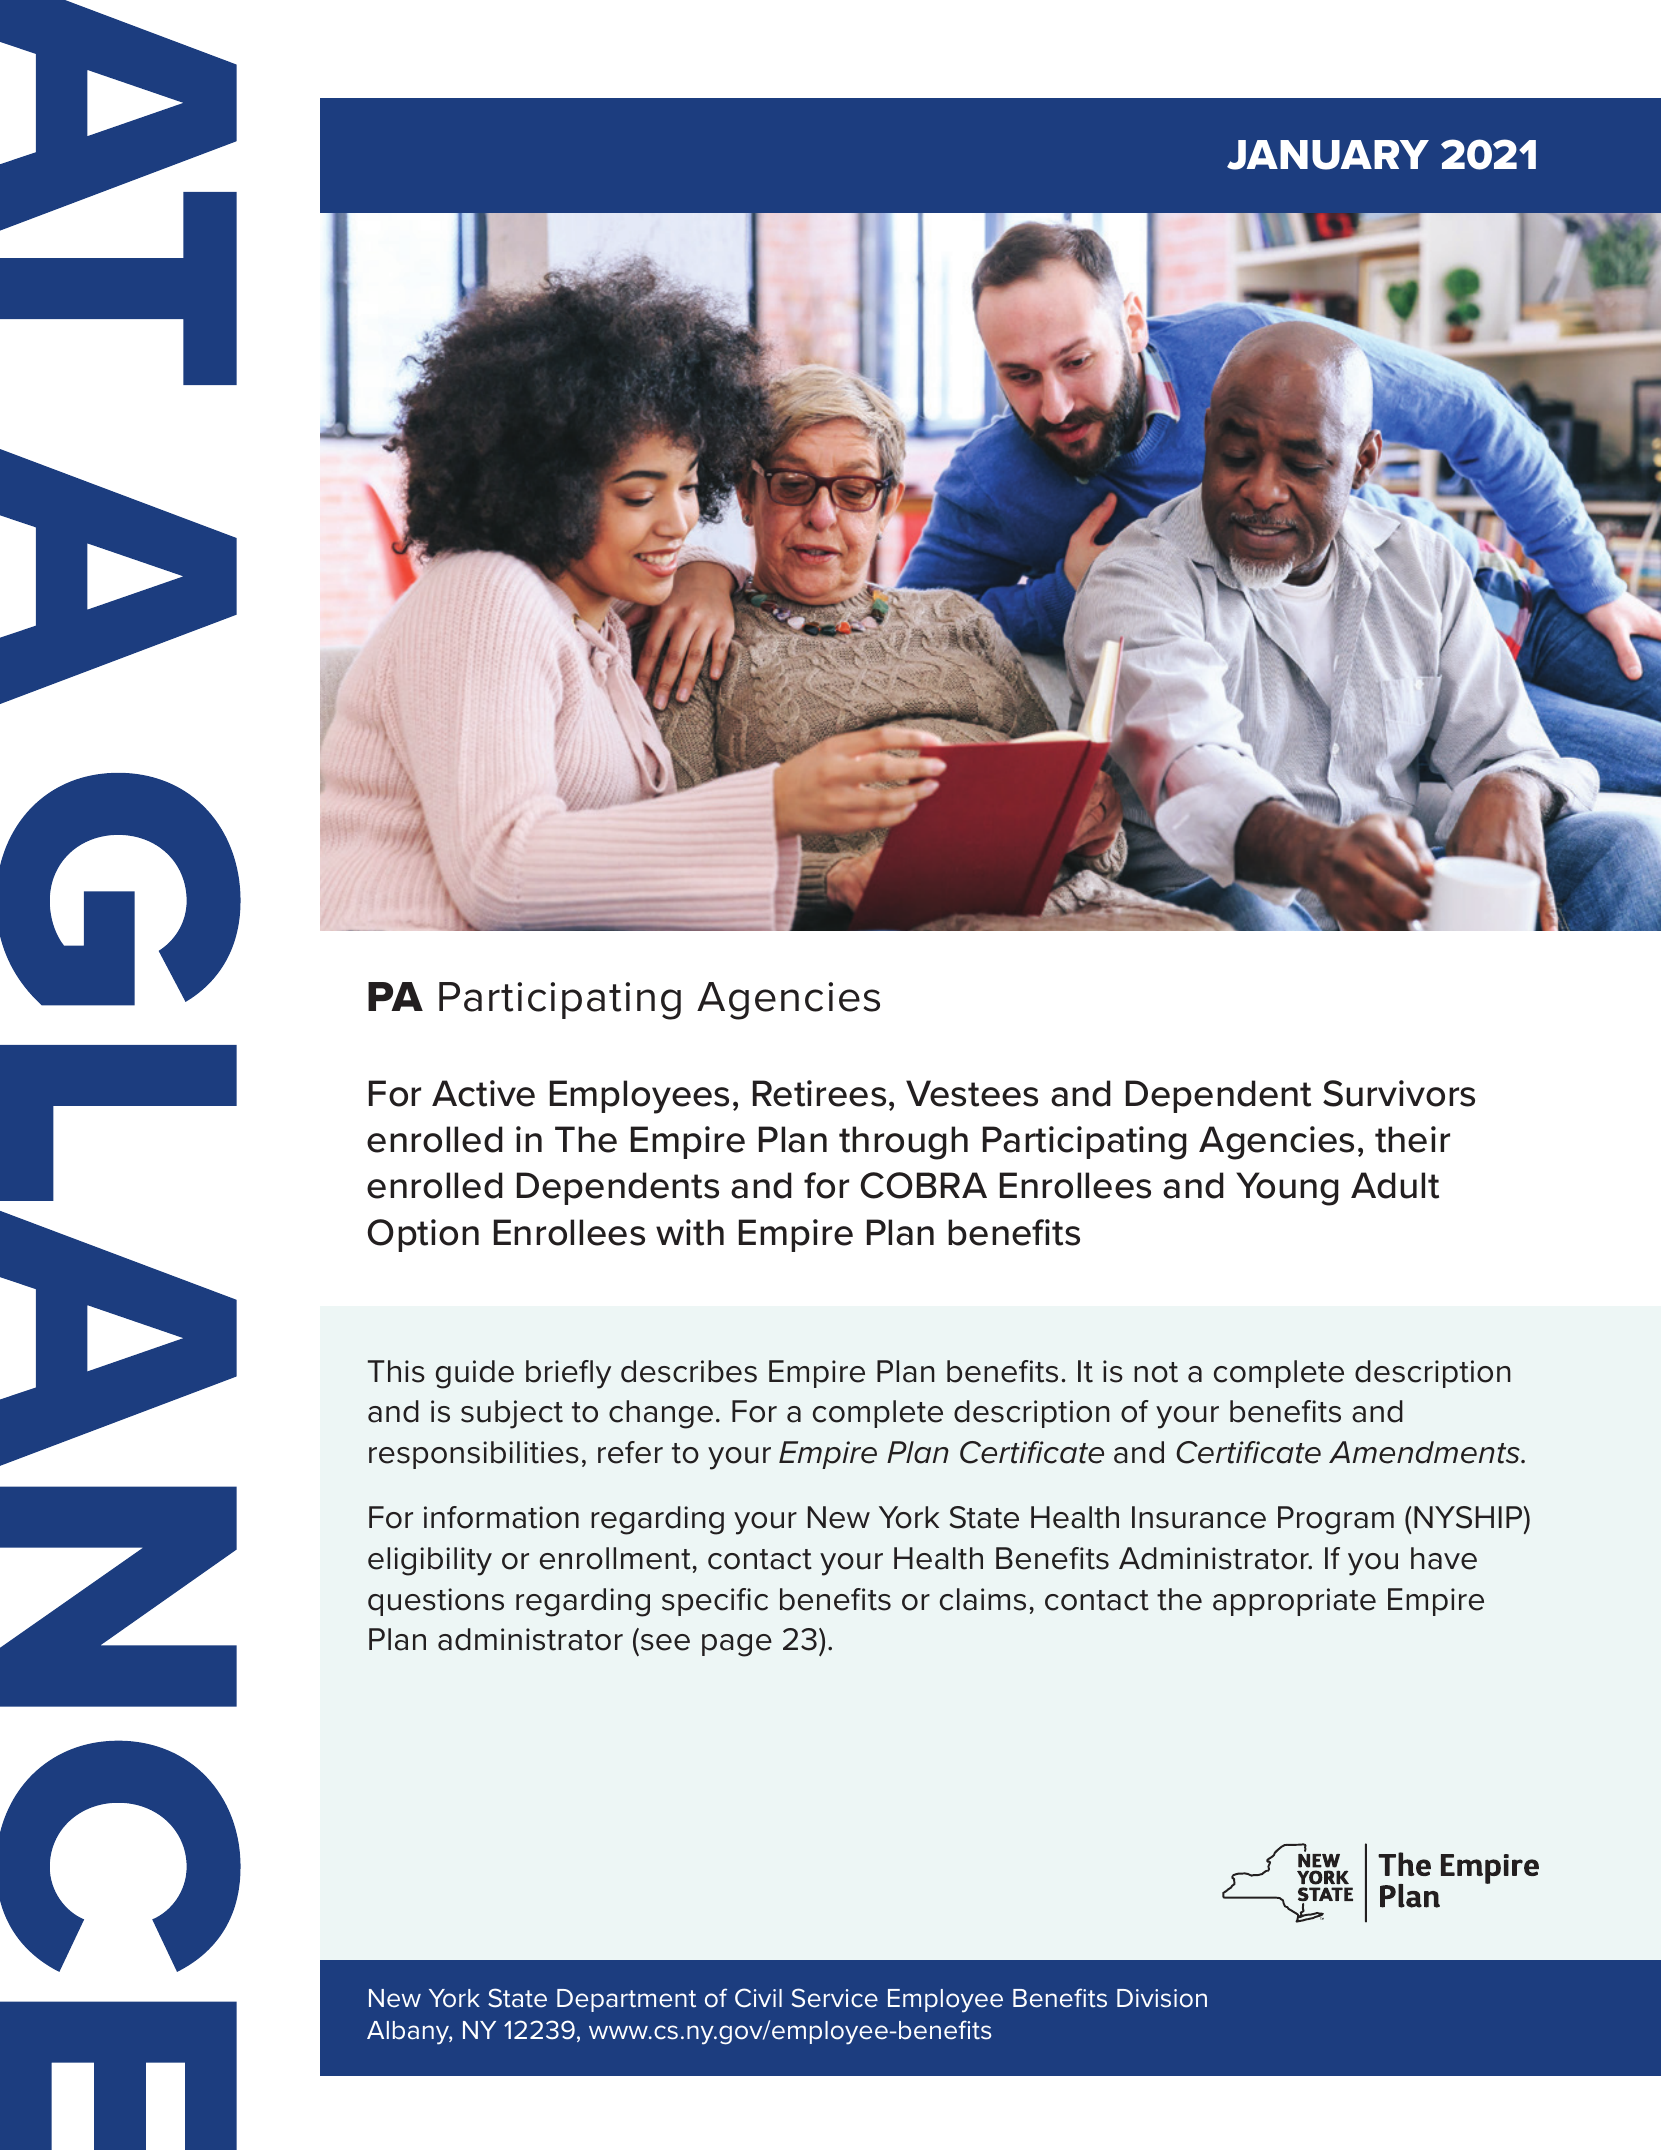 The image size is (1661, 2150). What do you see at coordinates (923, 1185) in the screenshot?
I see `COBRA` at bounding box center [923, 1185].
